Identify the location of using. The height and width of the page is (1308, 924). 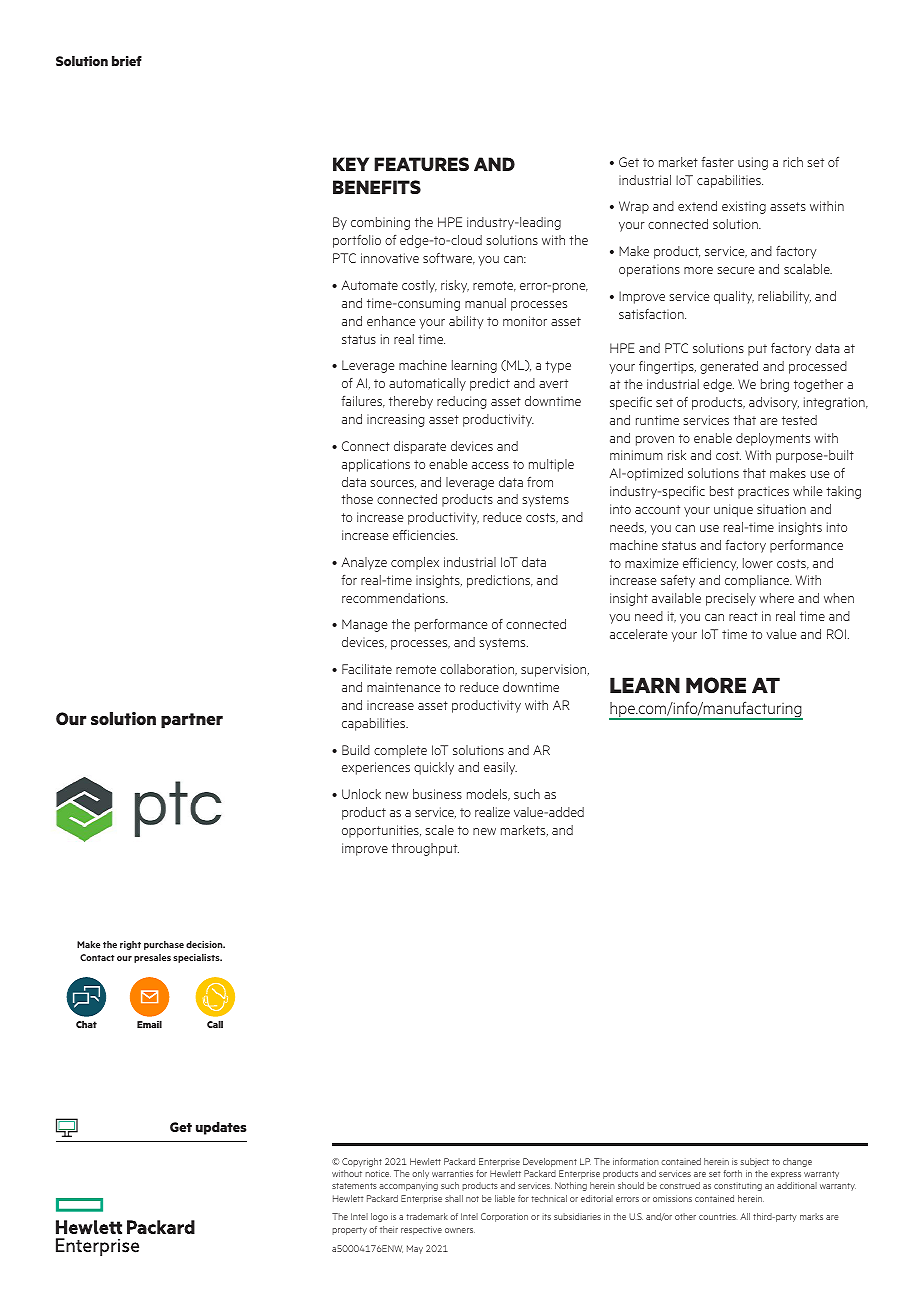
(753, 163).
